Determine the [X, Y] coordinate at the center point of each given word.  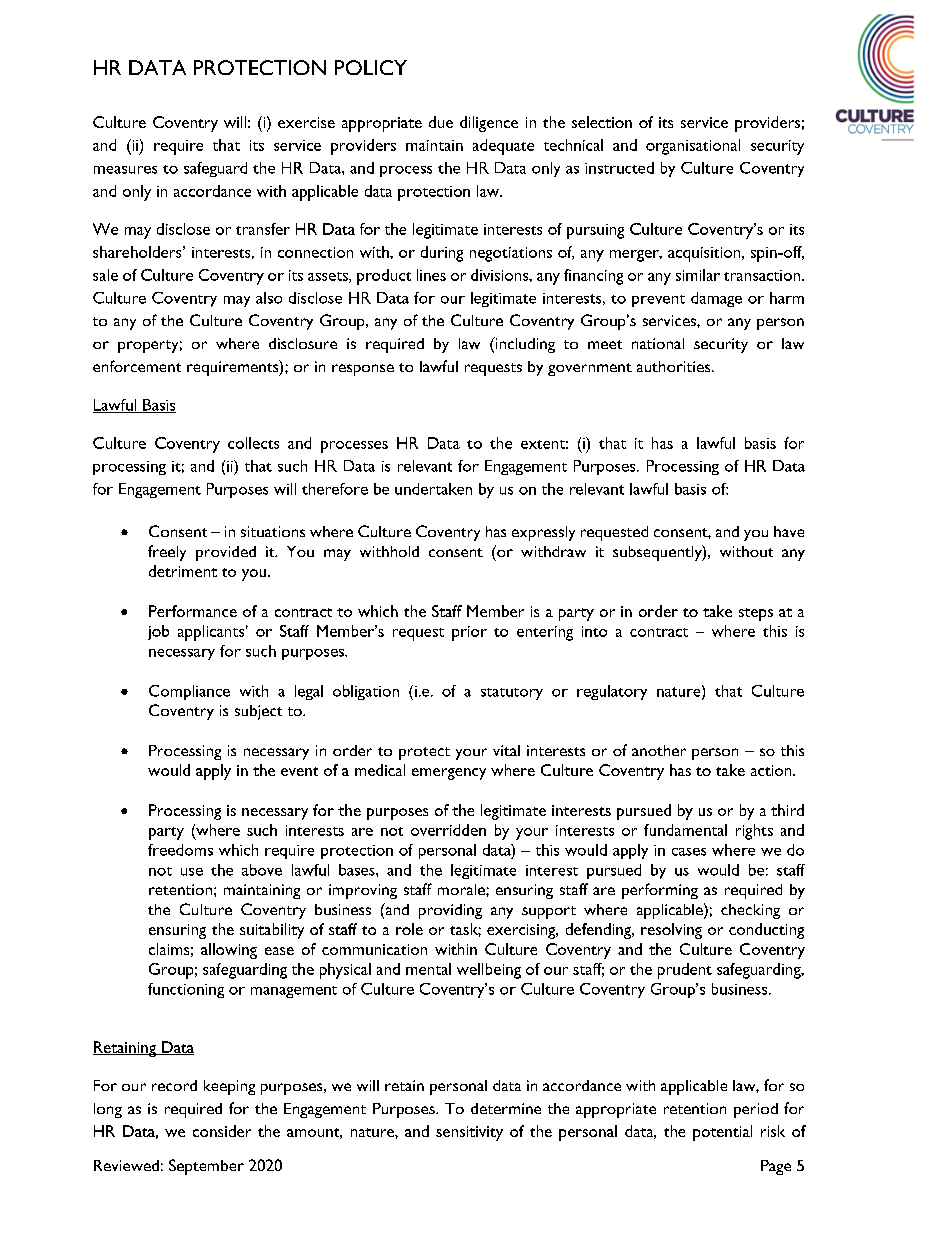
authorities [675, 366]
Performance [193, 611]
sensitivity [469, 1133]
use [192, 872]
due [441, 122]
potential [722, 1133]
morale [462, 889]
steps [756, 614]
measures [125, 170]
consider [222, 1131]
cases [689, 852]
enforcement [137, 366]
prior [469, 633]
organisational [693, 147]
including [524, 345]
